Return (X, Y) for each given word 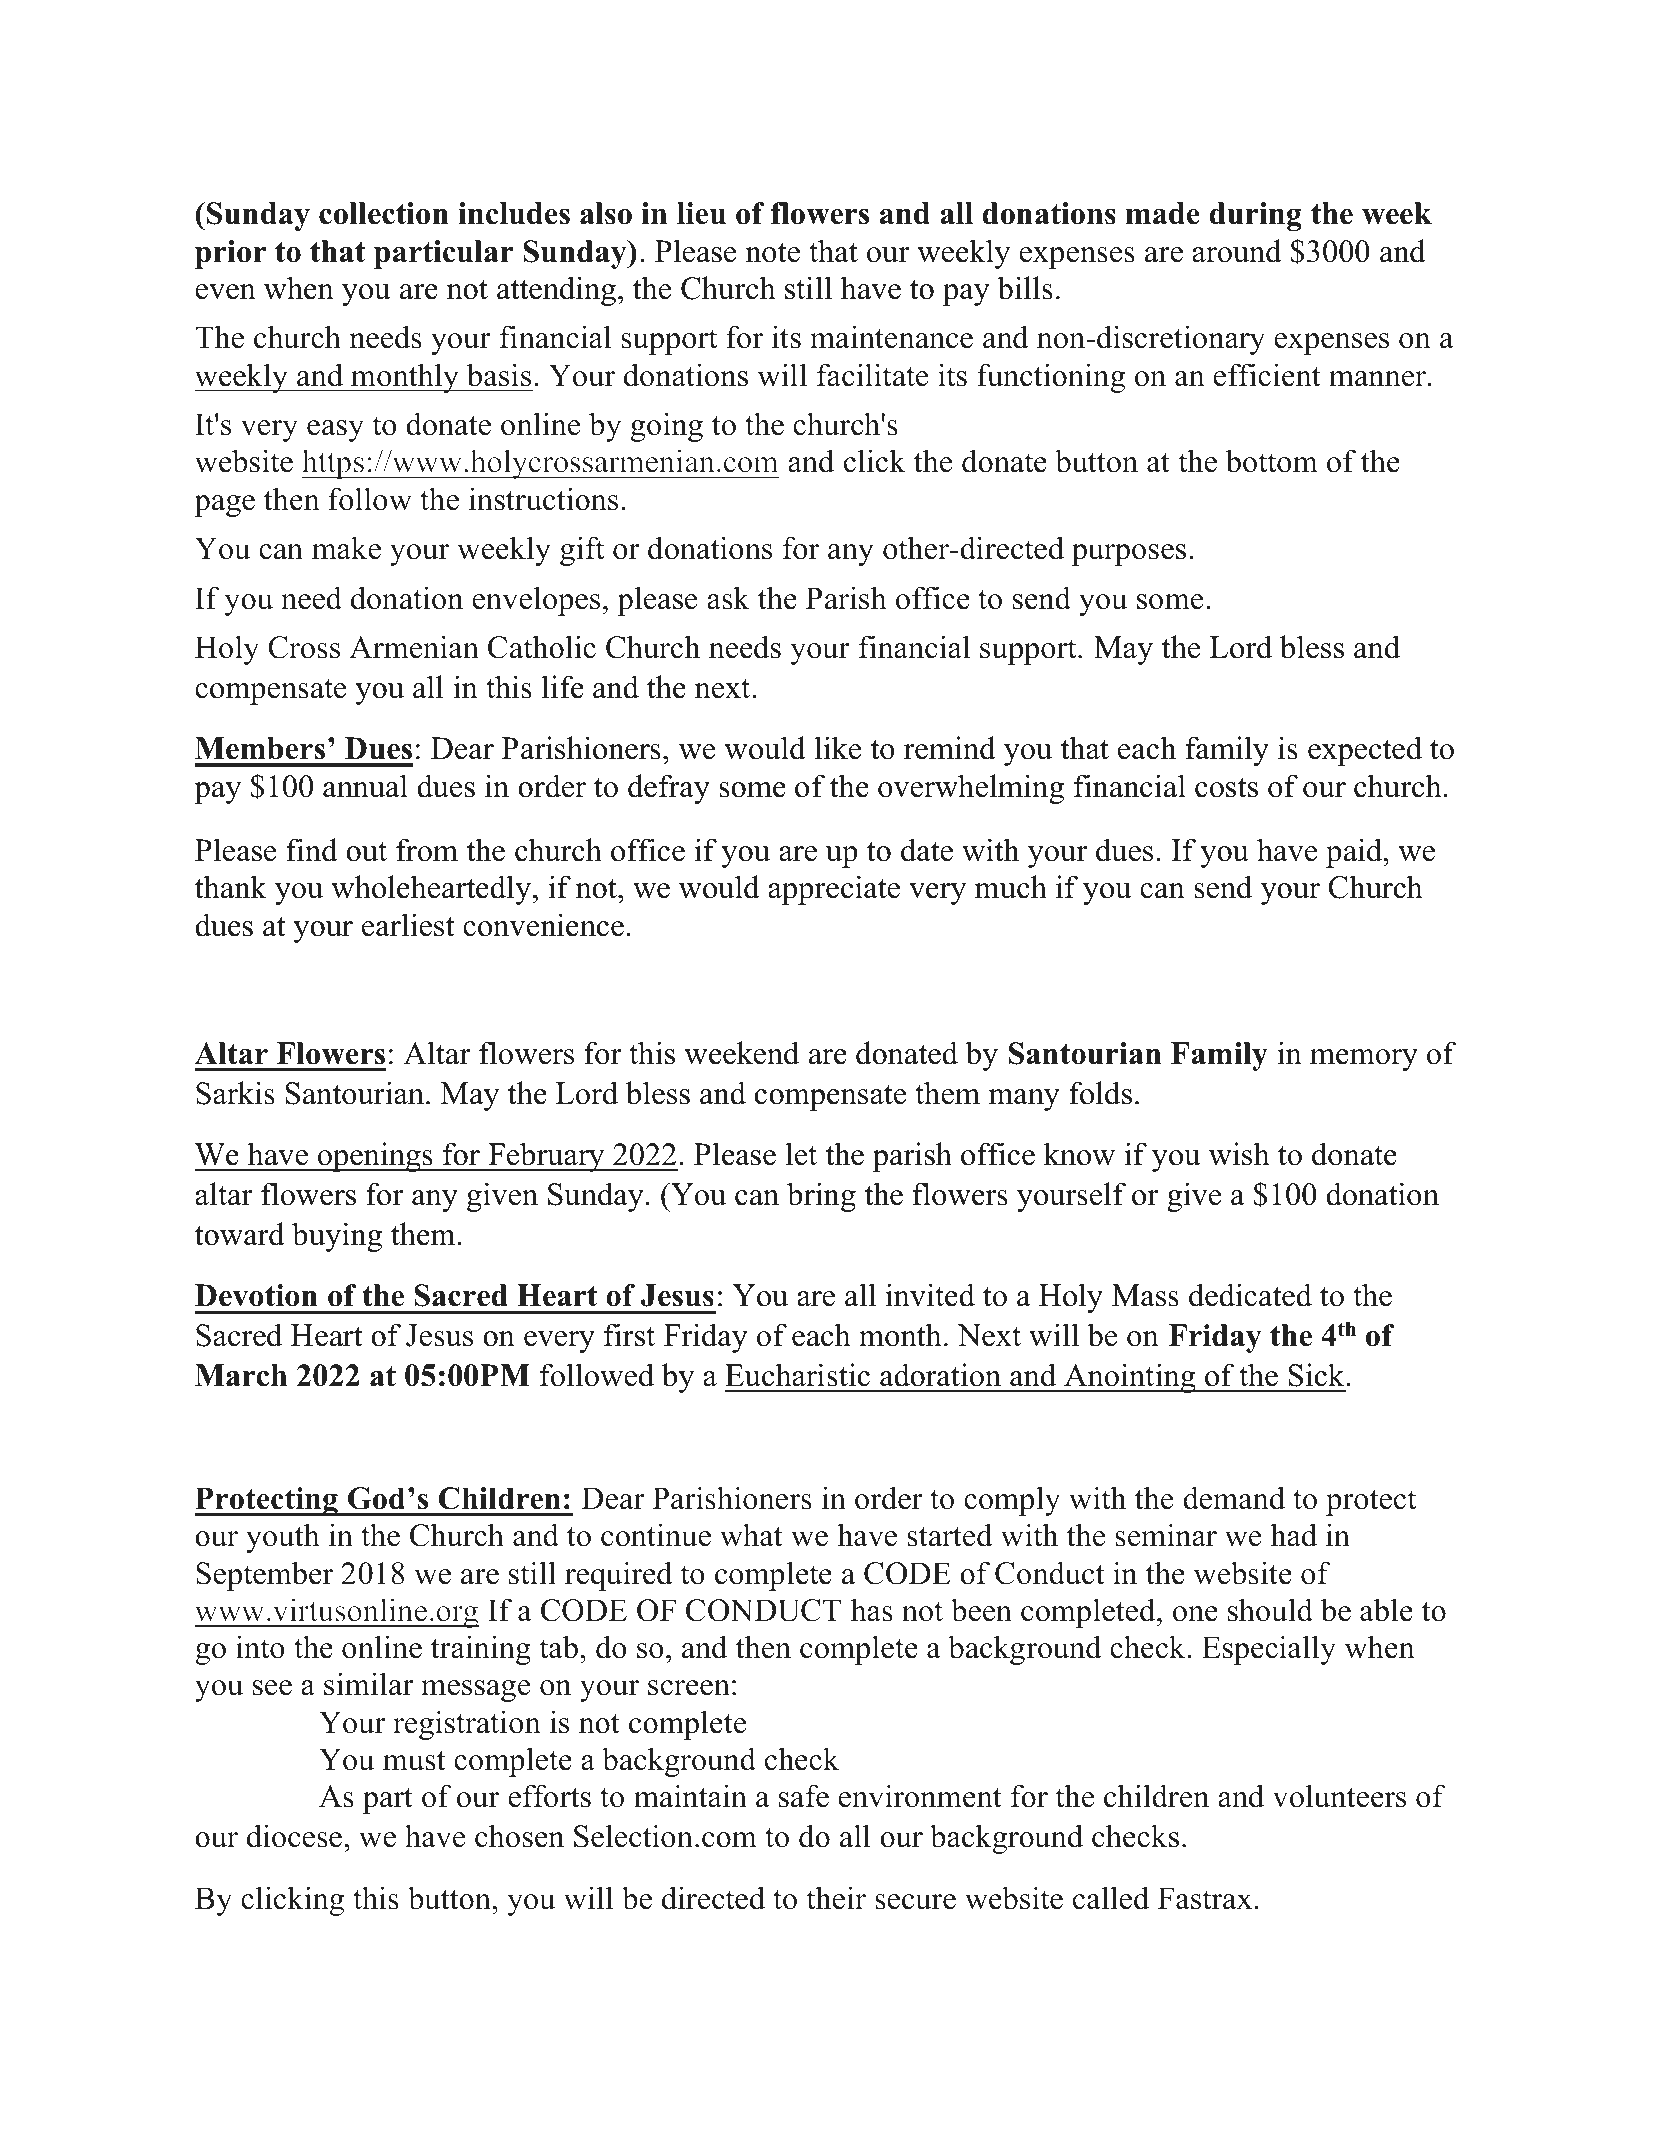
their (836, 1898)
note (773, 253)
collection (384, 213)
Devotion (256, 1295)
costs (1226, 788)
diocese (294, 1836)
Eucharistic (797, 1375)
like (837, 748)
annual (365, 786)
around (1237, 251)
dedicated (1250, 1295)
